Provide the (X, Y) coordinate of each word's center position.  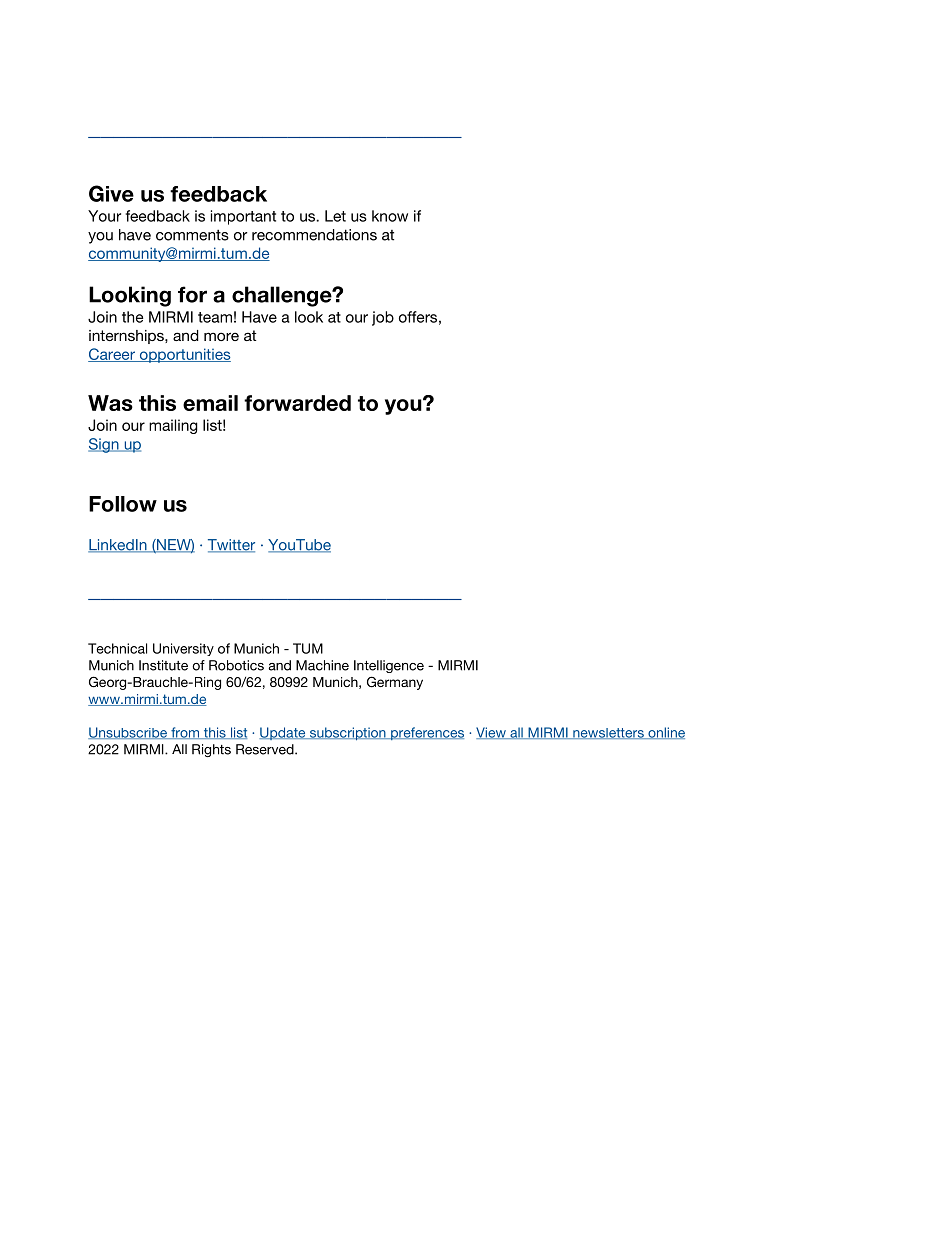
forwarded (297, 403)
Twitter (231, 546)
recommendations (314, 235)
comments (192, 235)
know (390, 216)
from (185, 733)
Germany (395, 683)
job (383, 318)
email (210, 403)
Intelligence (389, 666)
